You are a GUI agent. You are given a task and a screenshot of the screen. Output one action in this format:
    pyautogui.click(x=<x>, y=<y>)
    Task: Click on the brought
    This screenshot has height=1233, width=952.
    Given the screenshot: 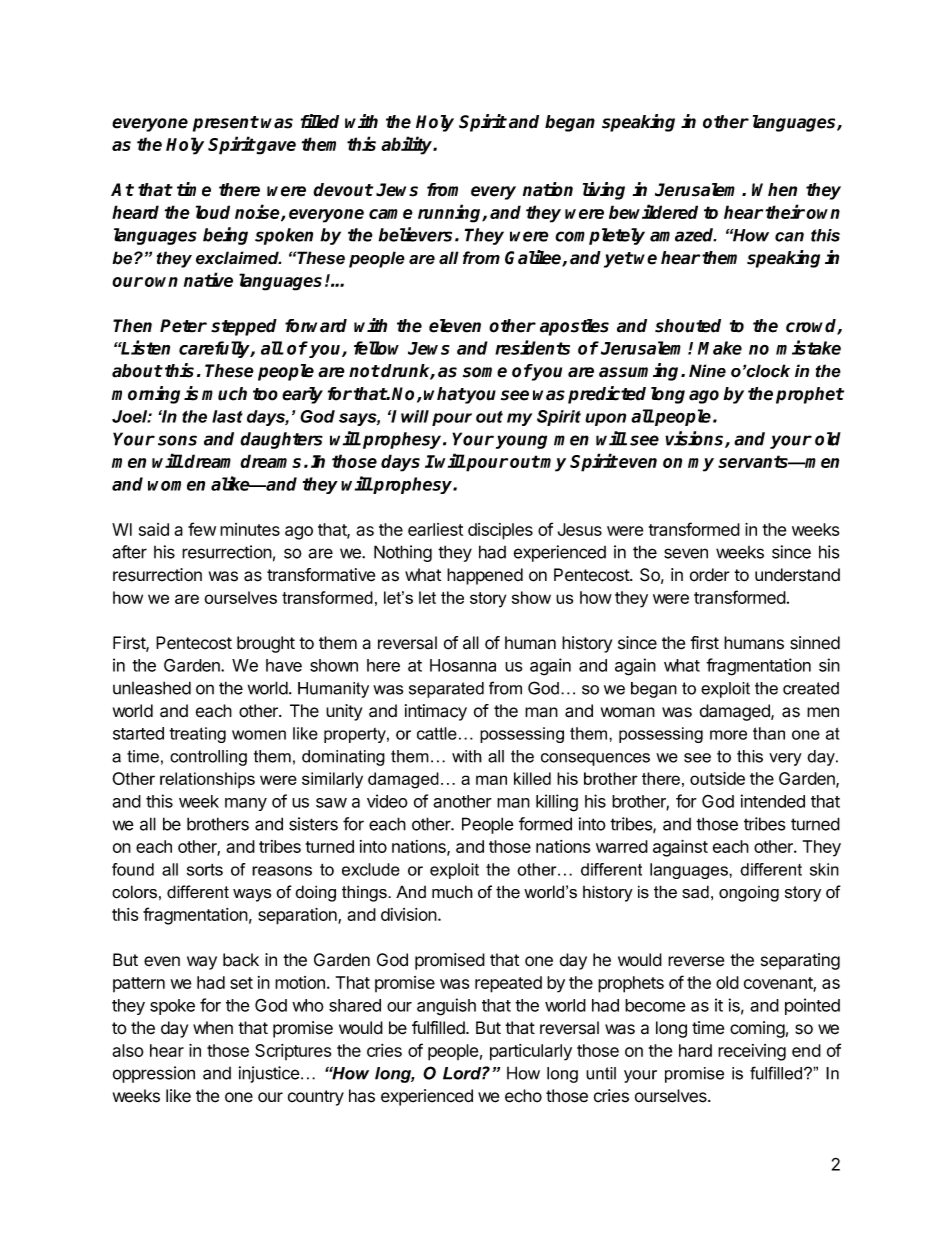 What is the action you would take?
    pyautogui.click(x=266, y=644)
